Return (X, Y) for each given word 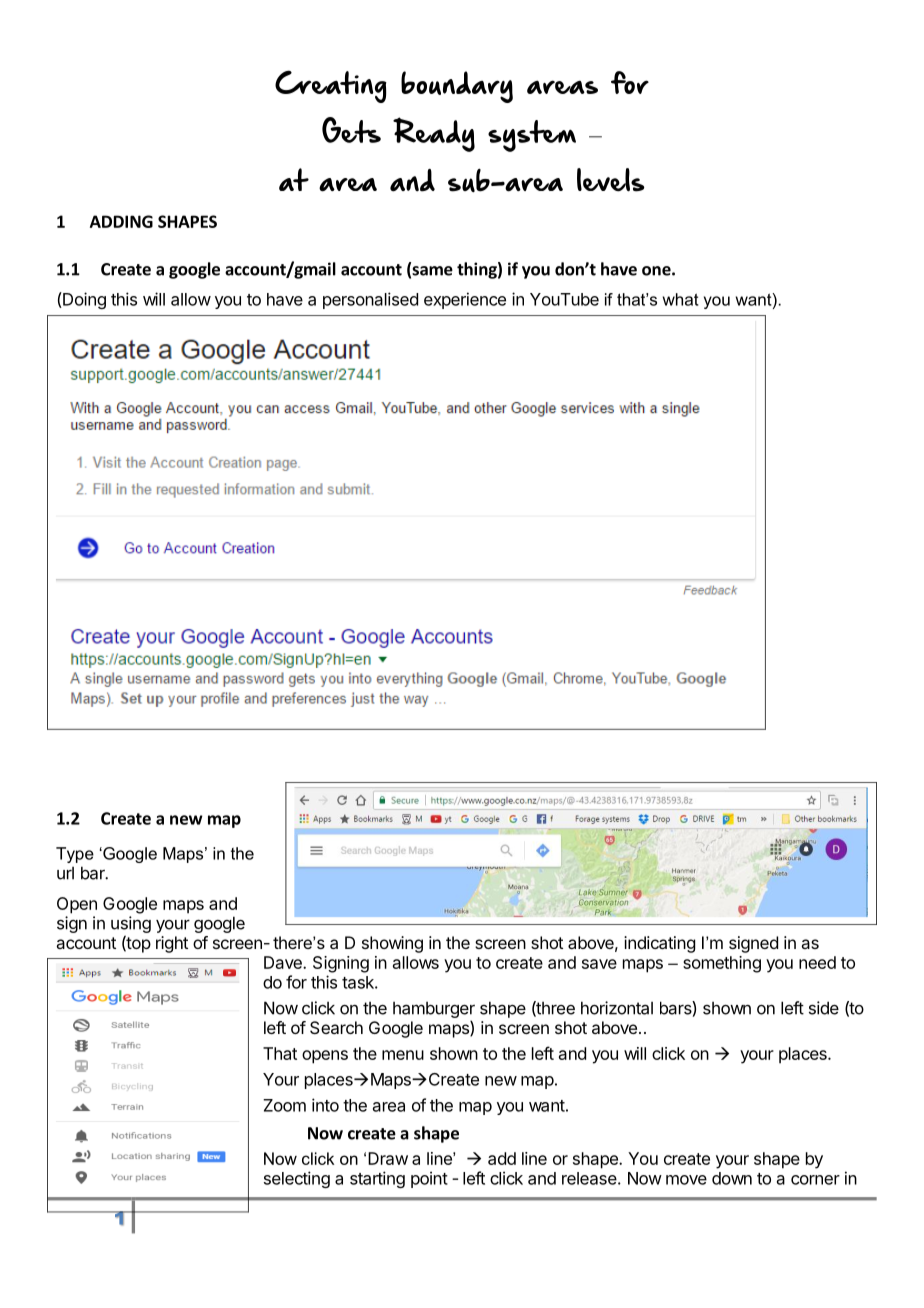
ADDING (121, 221)
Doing (83, 300)
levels (611, 180)
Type (75, 855)
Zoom (284, 1105)
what (681, 299)
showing (392, 944)
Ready (434, 134)
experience (465, 300)
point (429, 1179)
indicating (659, 944)
